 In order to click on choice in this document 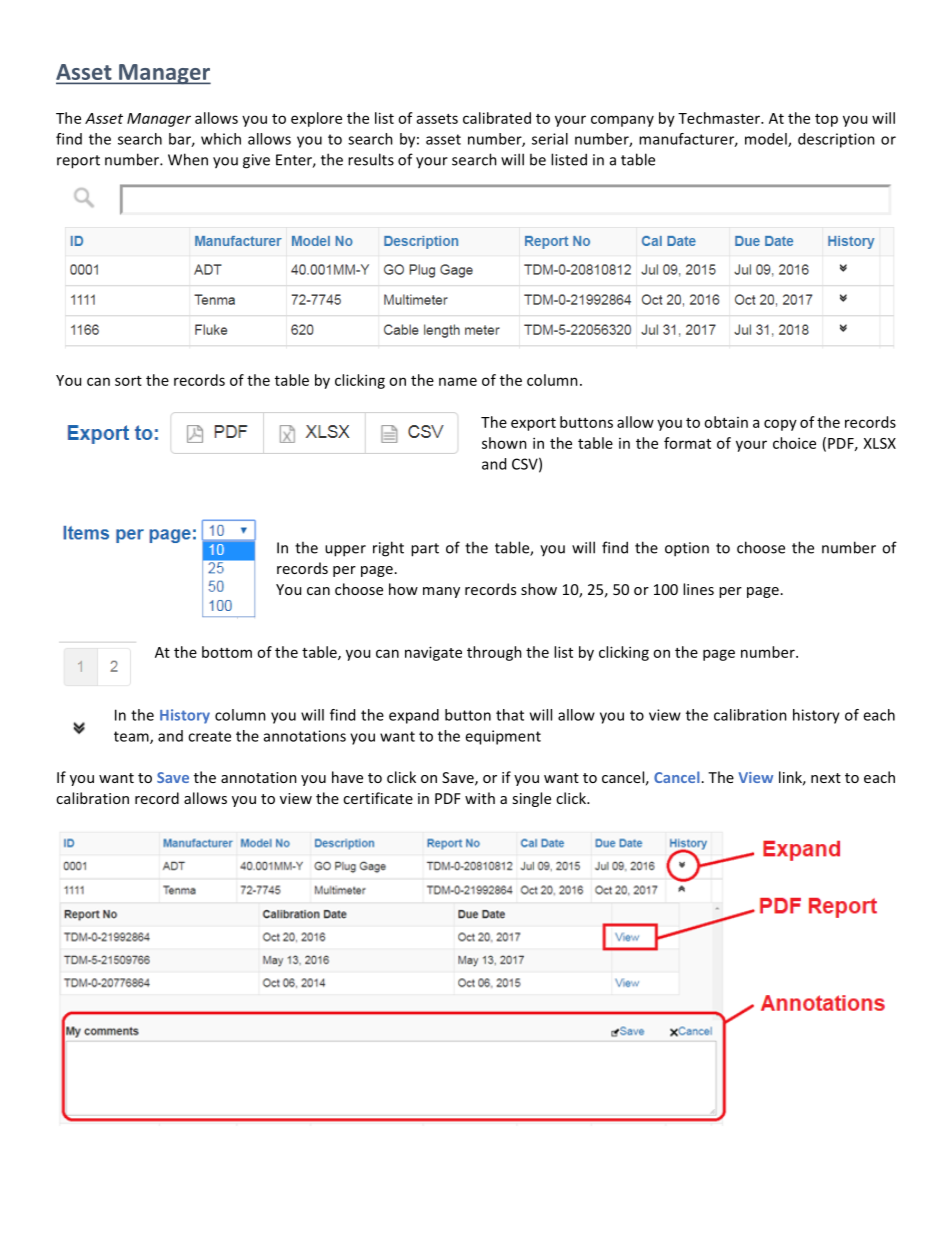, I will do `click(794, 443)`.
